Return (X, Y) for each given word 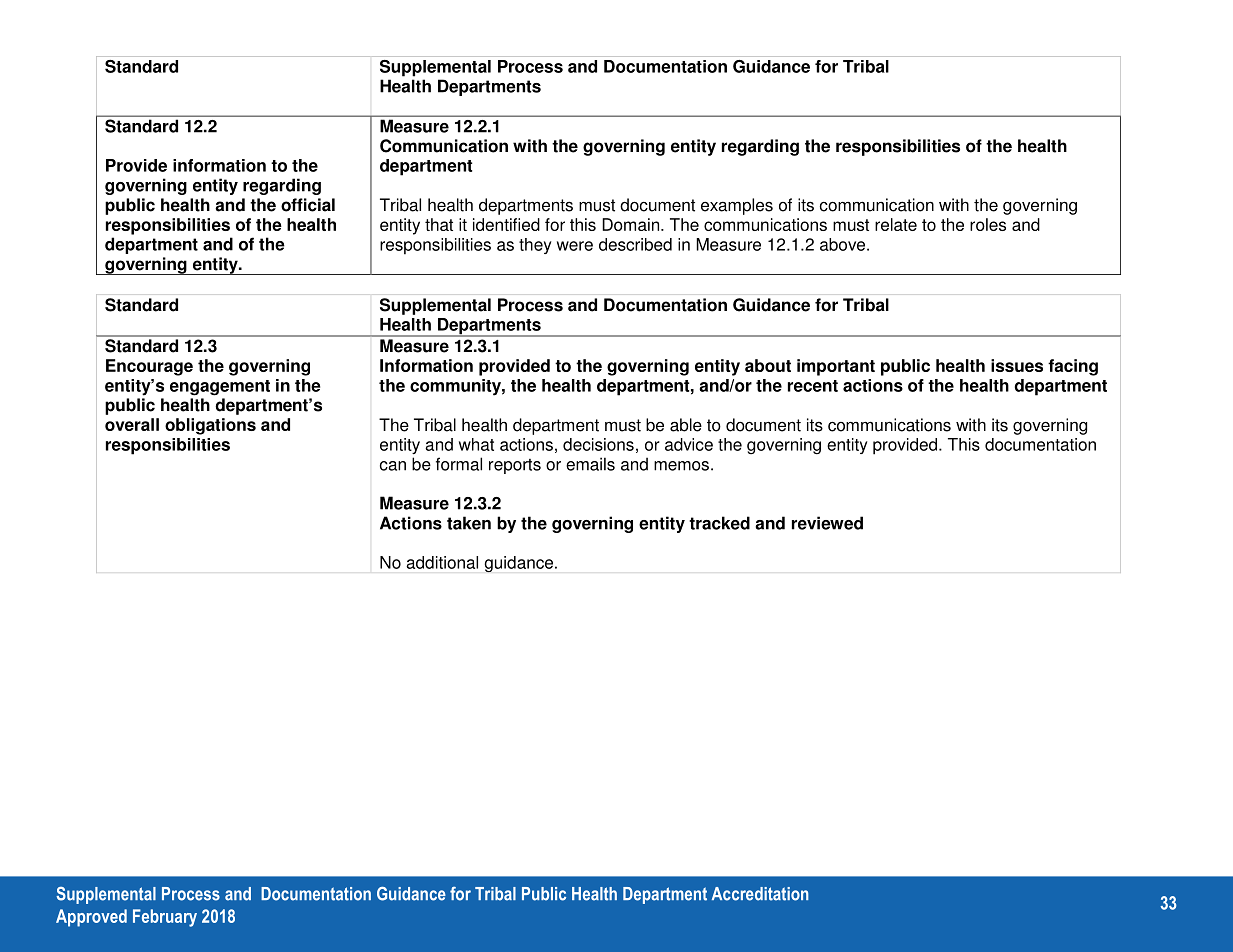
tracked (719, 523)
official (308, 205)
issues (1017, 365)
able (686, 425)
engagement (220, 388)
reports (515, 466)
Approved (91, 918)
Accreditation (760, 894)
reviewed (827, 523)
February (165, 918)
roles (988, 224)
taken (469, 523)
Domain (632, 224)
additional (442, 562)
